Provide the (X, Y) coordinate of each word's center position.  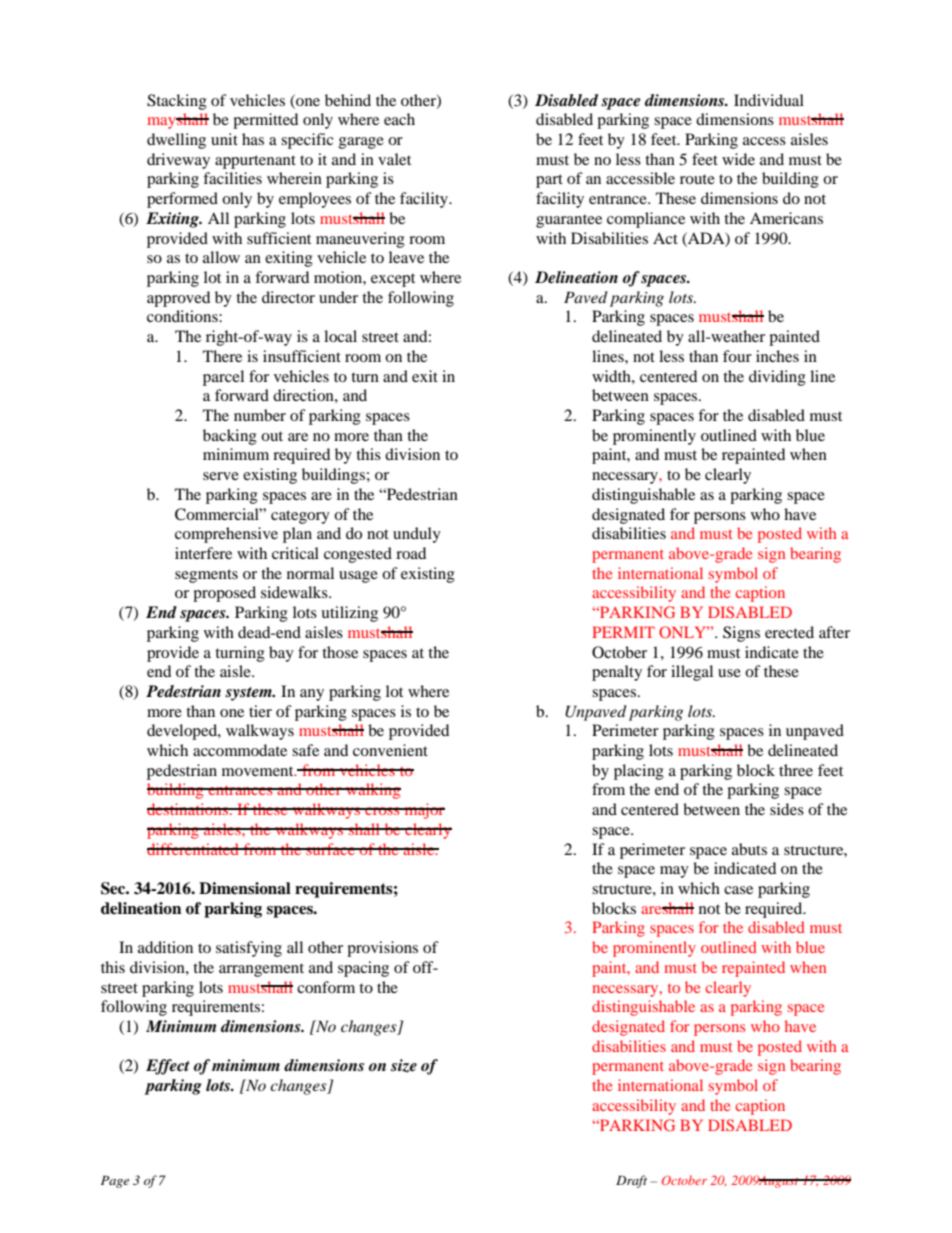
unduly (417, 535)
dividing (777, 378)
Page (115, 1182)
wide (738, 159)
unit (224, 139)
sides (787, 809)
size (404, 1066)
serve (221, 476)
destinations (188, 809)
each (399, 119)
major (423, 811)
